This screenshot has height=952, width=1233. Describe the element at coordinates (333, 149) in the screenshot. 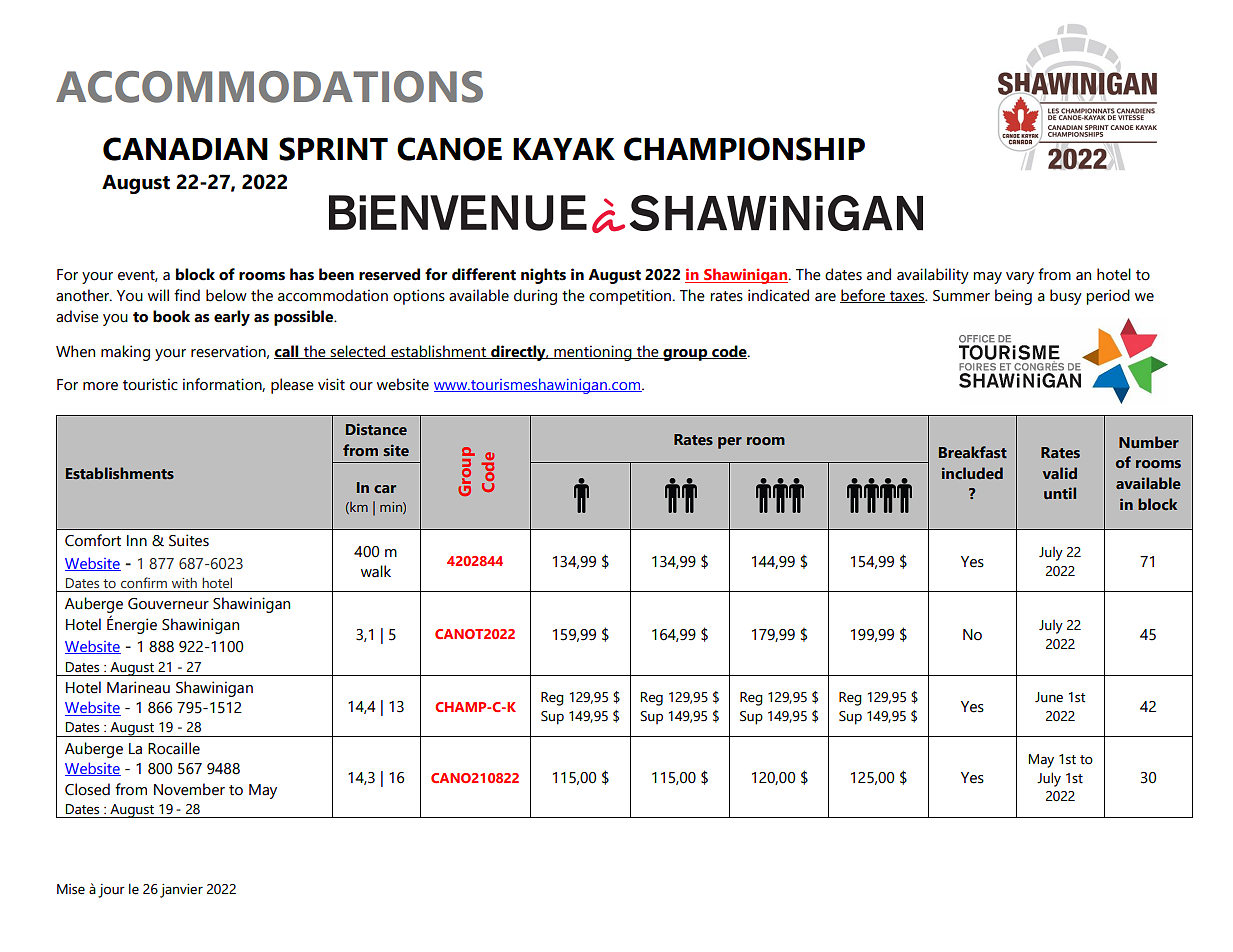

I see `SPRINT` at that location.
